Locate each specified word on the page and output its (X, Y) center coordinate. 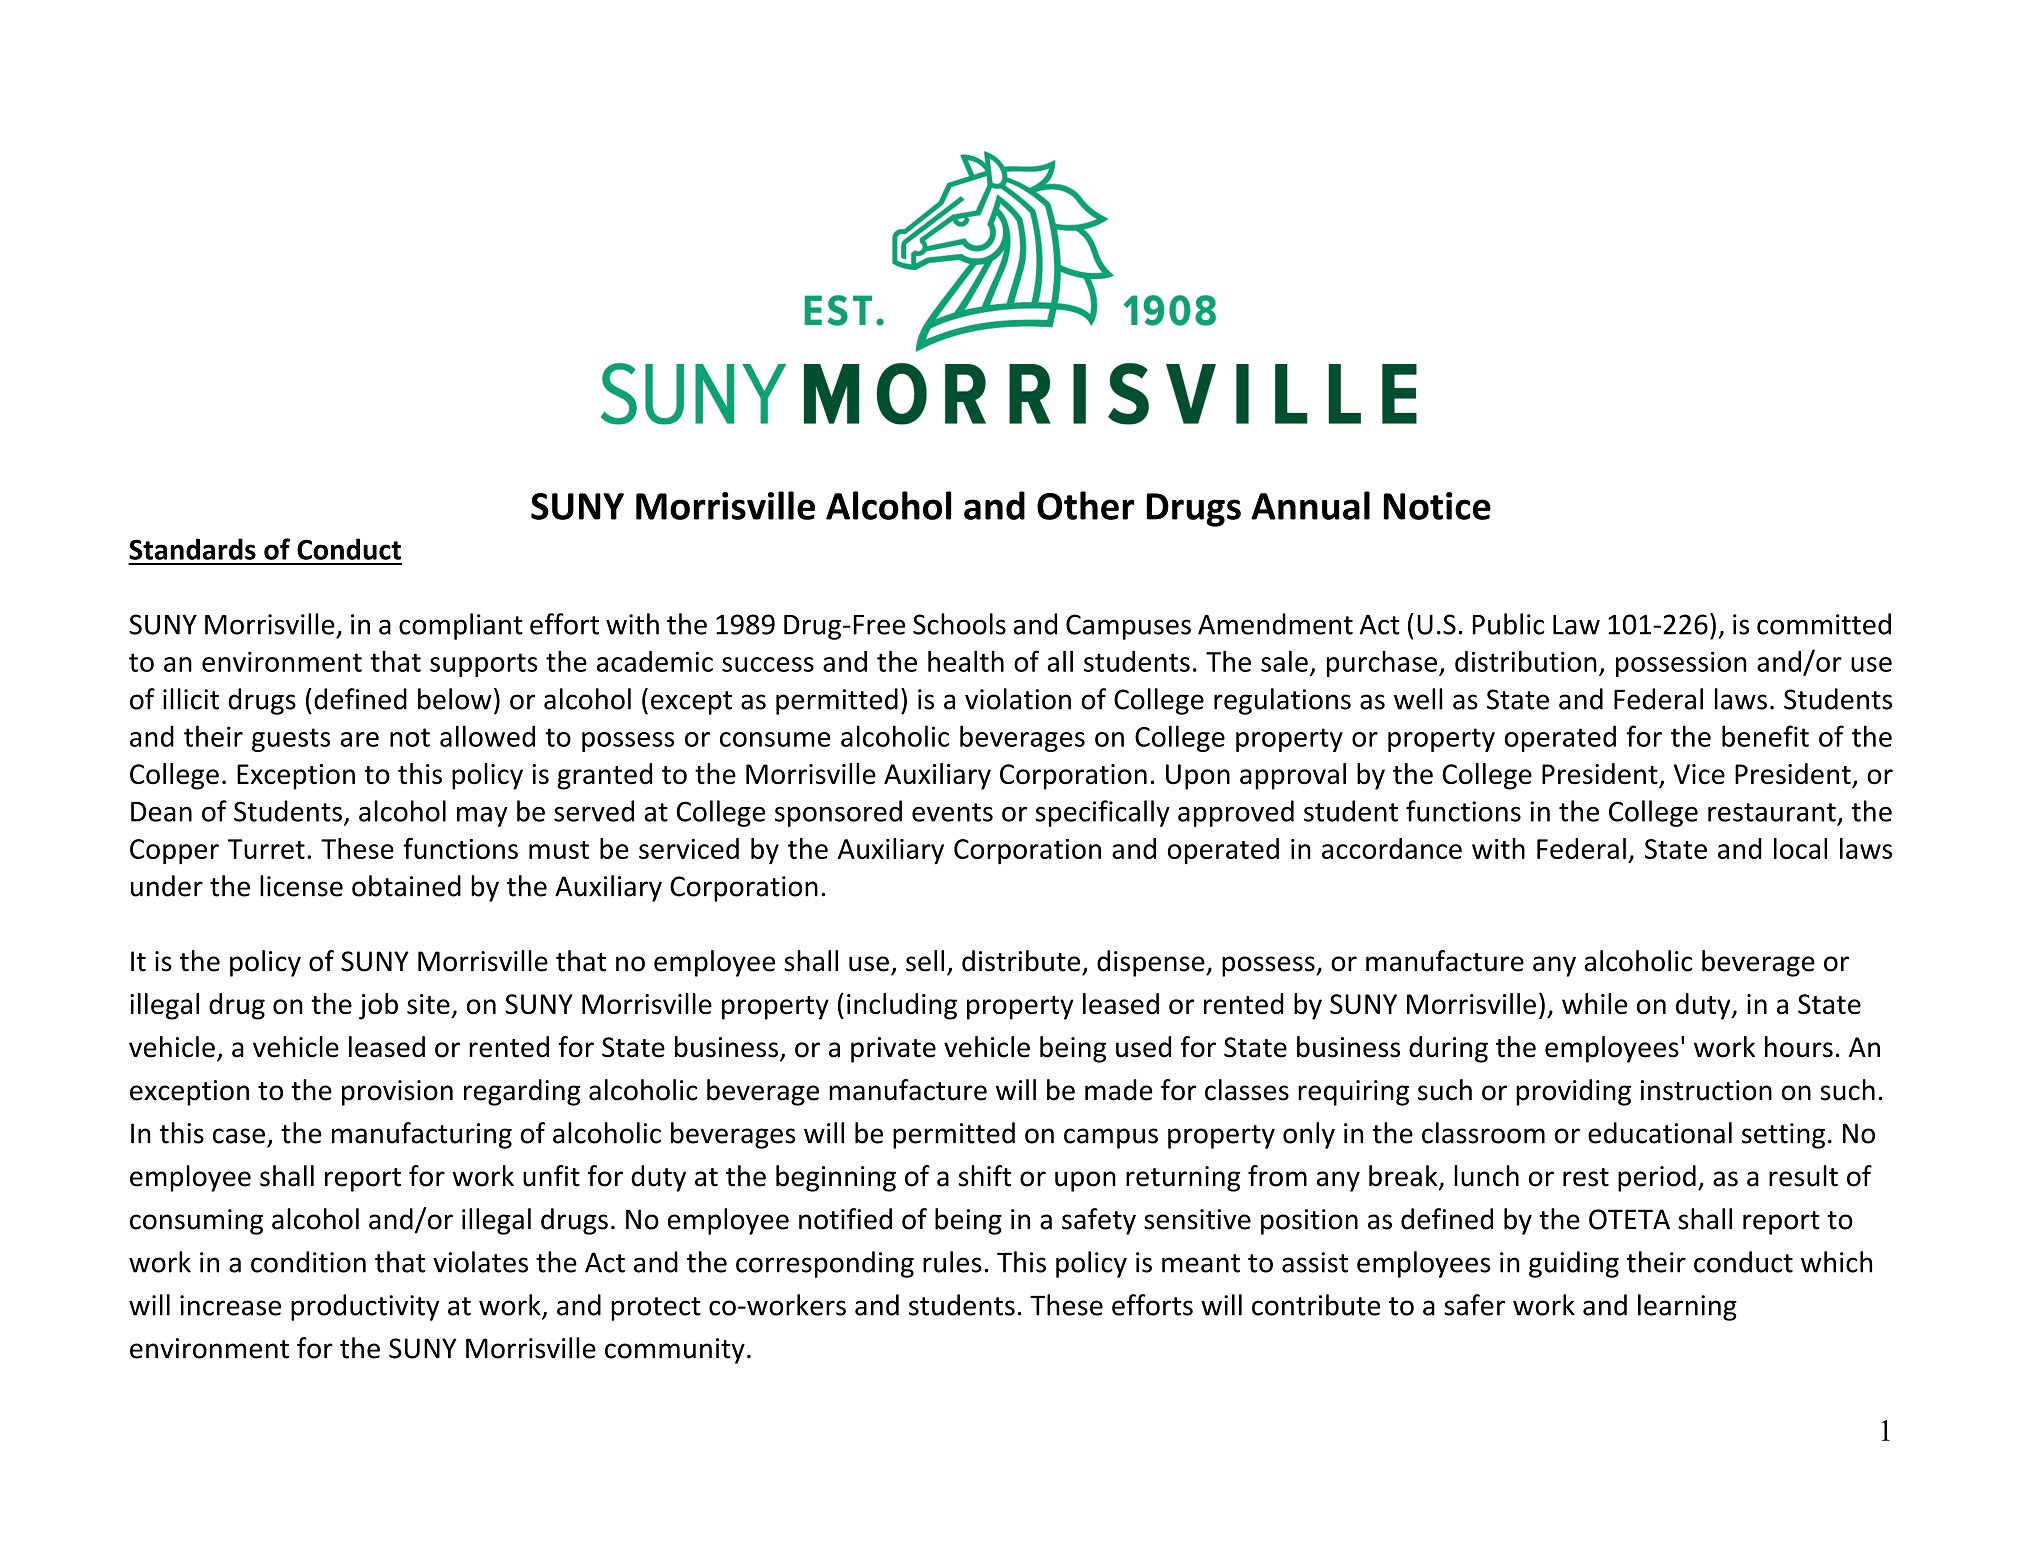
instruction (1706, 1090)
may (482, 816)
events (952, 812)
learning (1687, 1307)
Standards (192, 549)
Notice (1437, 506)
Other (1086, 505)
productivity (365, 1307)
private (893, 1050)
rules (952, 1262)
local (1800, 848)
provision (397, 1093)
